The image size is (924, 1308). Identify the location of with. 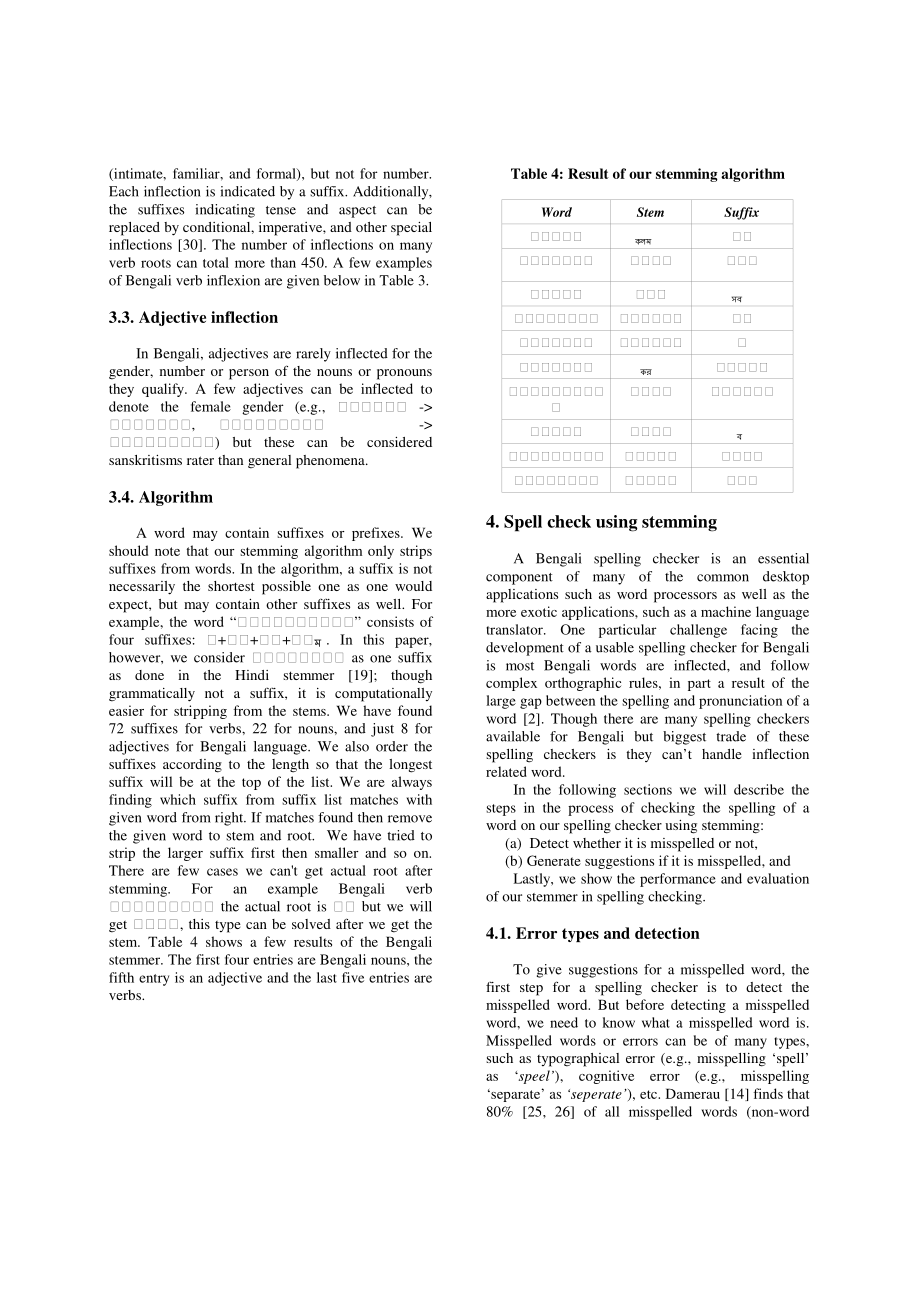
(419, 799).
